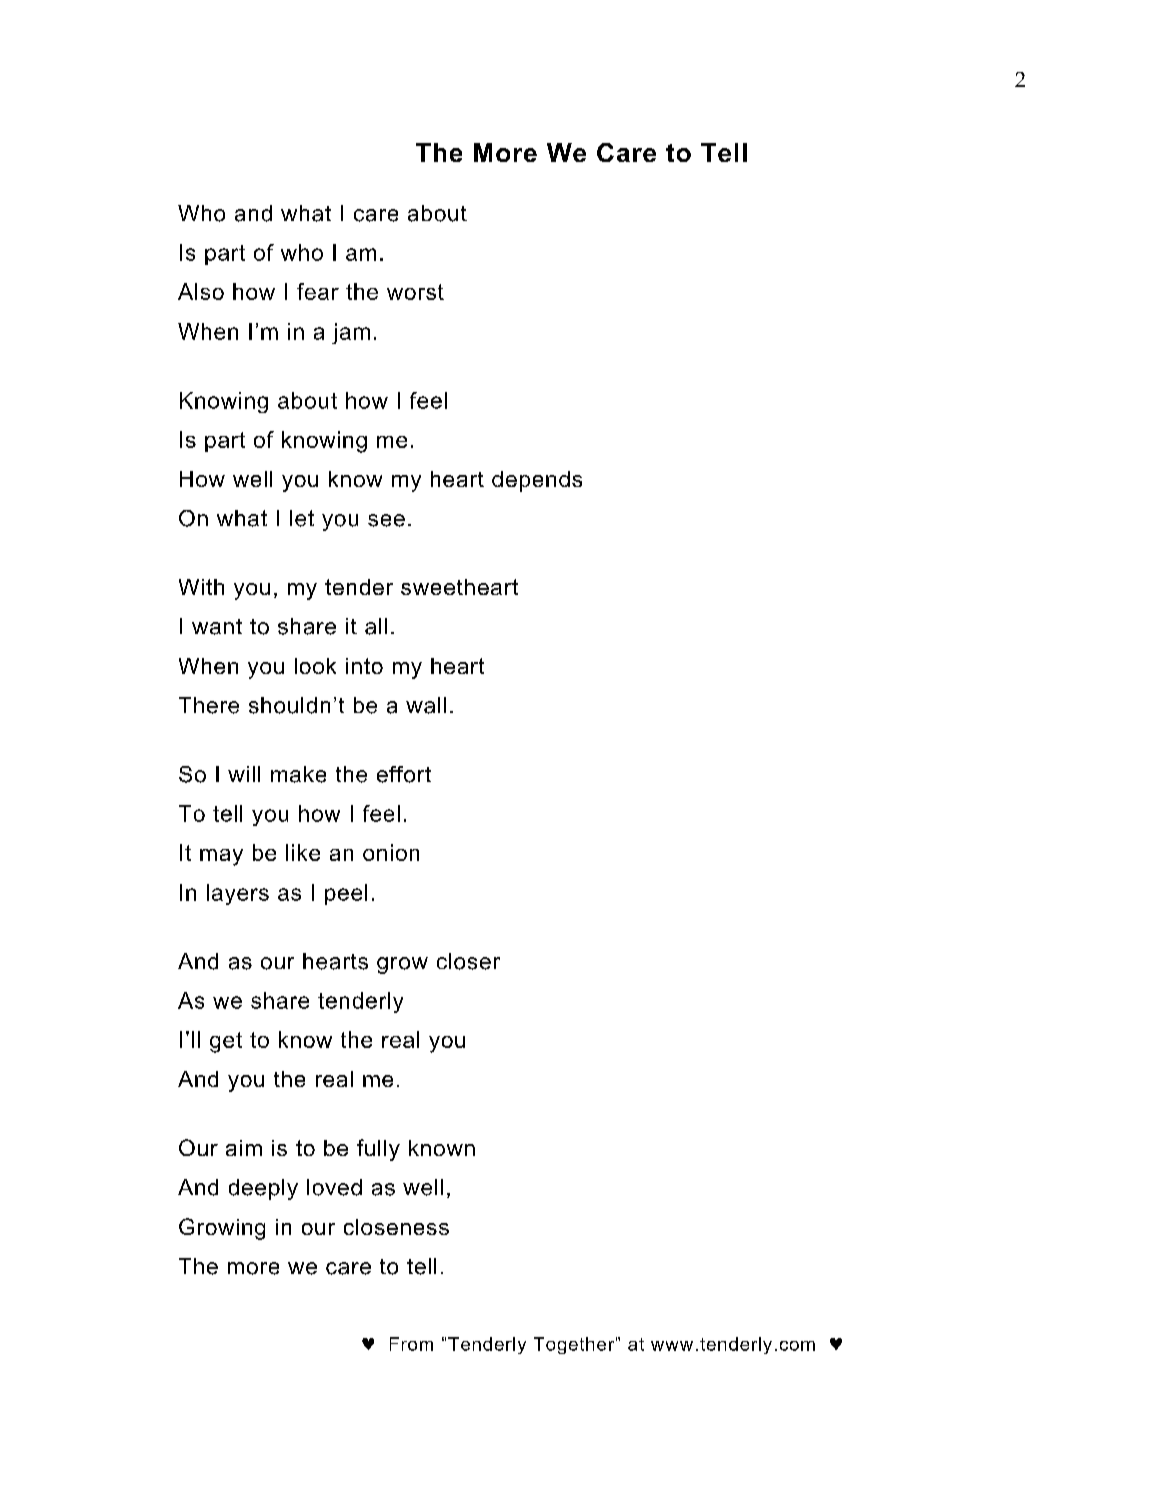  What do you see at coordinates (468, 961) in the screenshot?
I see `closer` at bounding box center [468, 961].
